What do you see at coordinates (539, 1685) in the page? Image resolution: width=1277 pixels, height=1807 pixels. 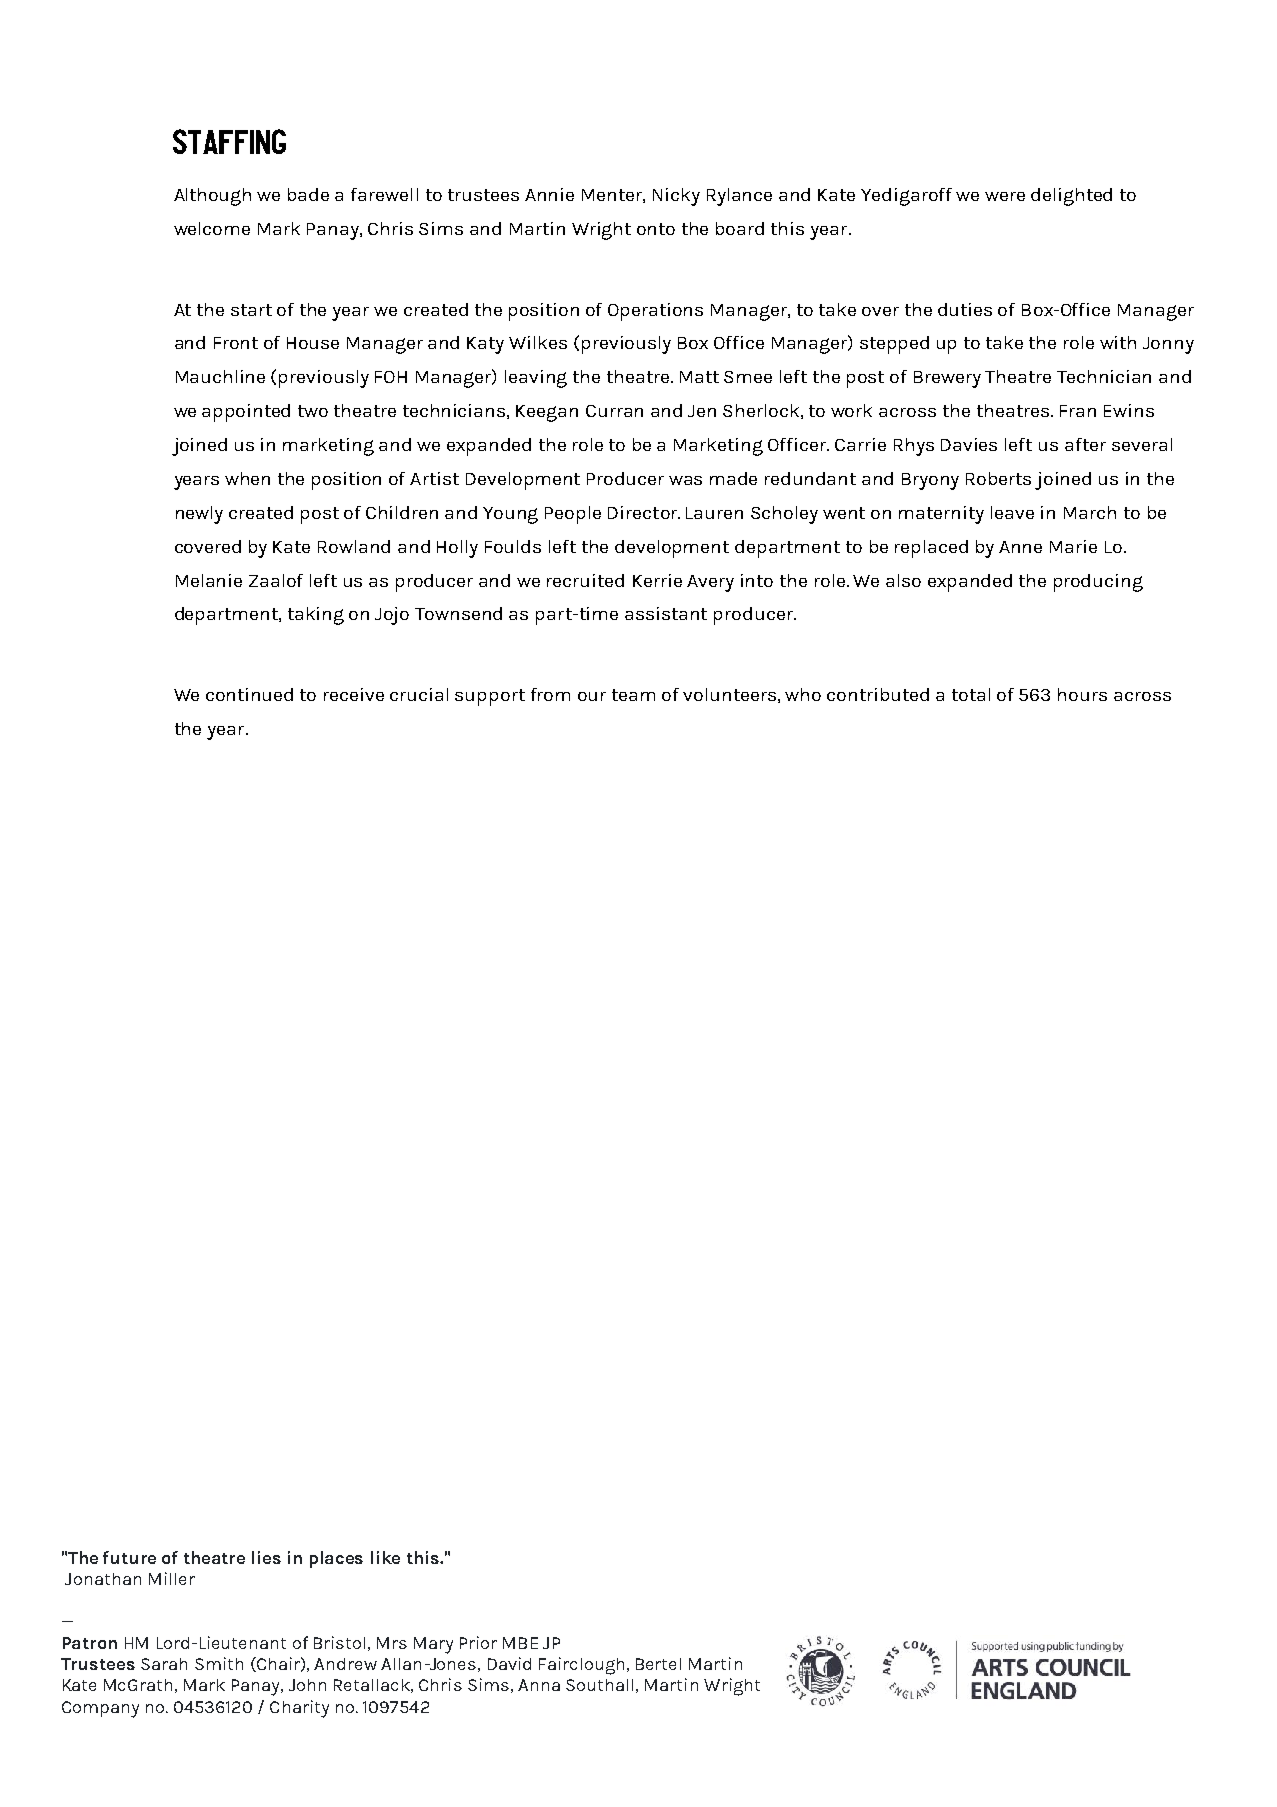 I see `Anna` at bounding box center [539, 1685].
